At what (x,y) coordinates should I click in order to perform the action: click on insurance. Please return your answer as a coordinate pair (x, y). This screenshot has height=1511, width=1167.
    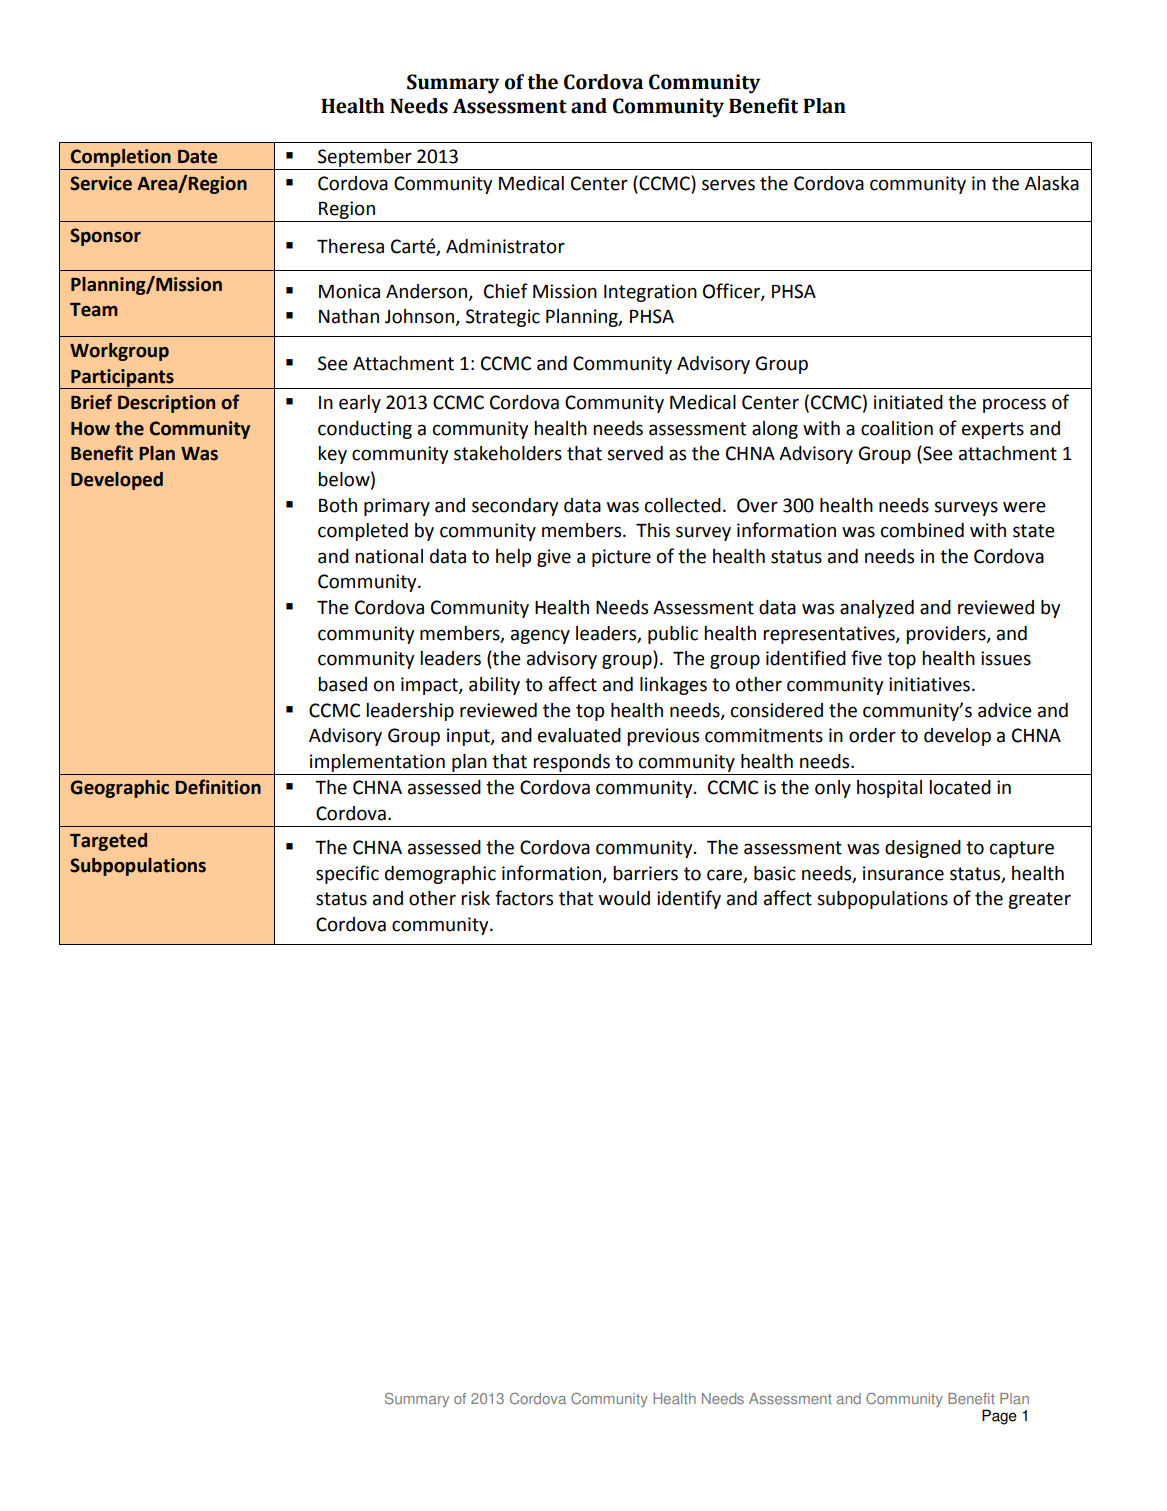
    Looking at the image, I should click on (903, 873).
